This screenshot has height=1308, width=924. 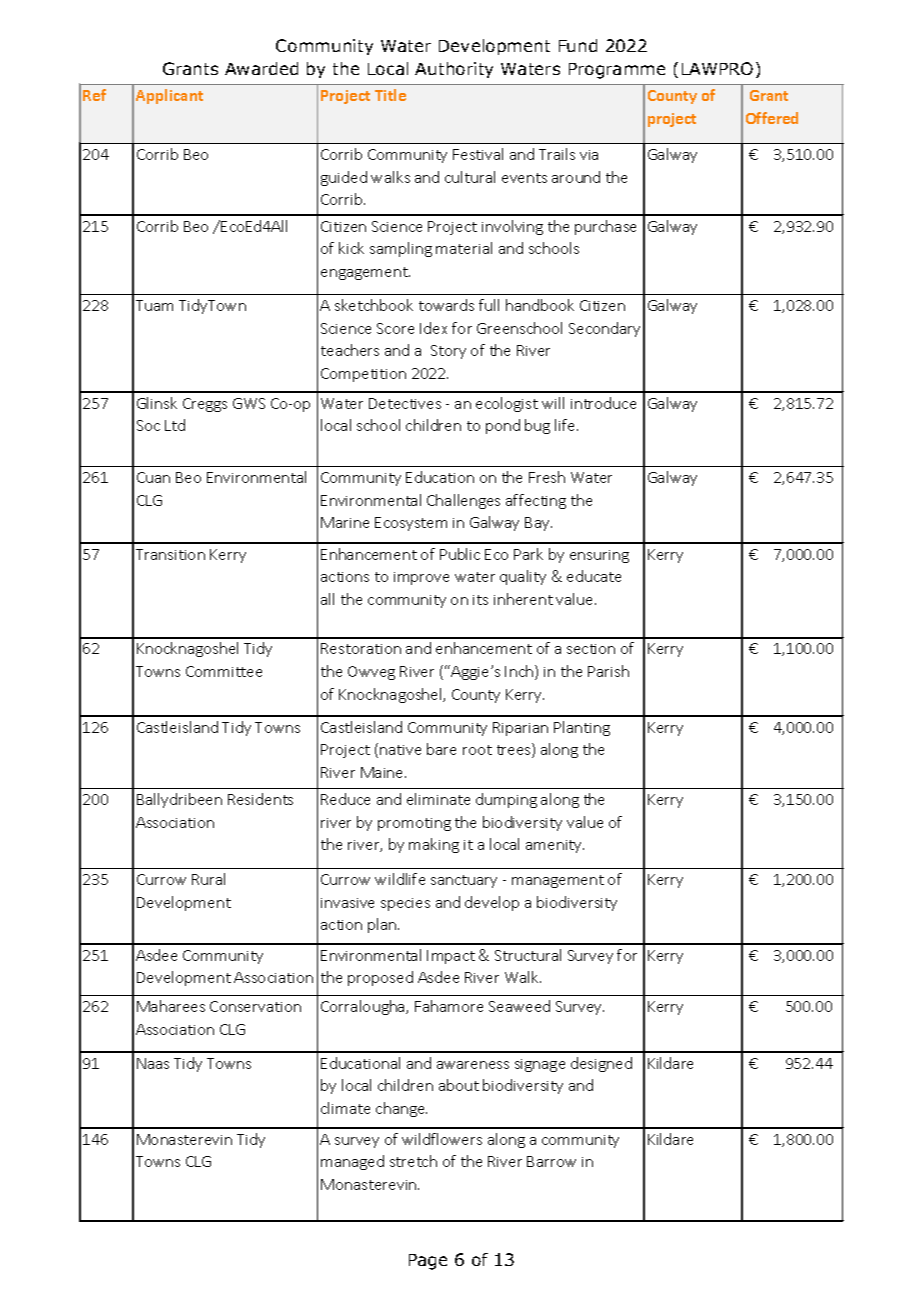 I want to click on Parish, so click(x=608, y=671).
